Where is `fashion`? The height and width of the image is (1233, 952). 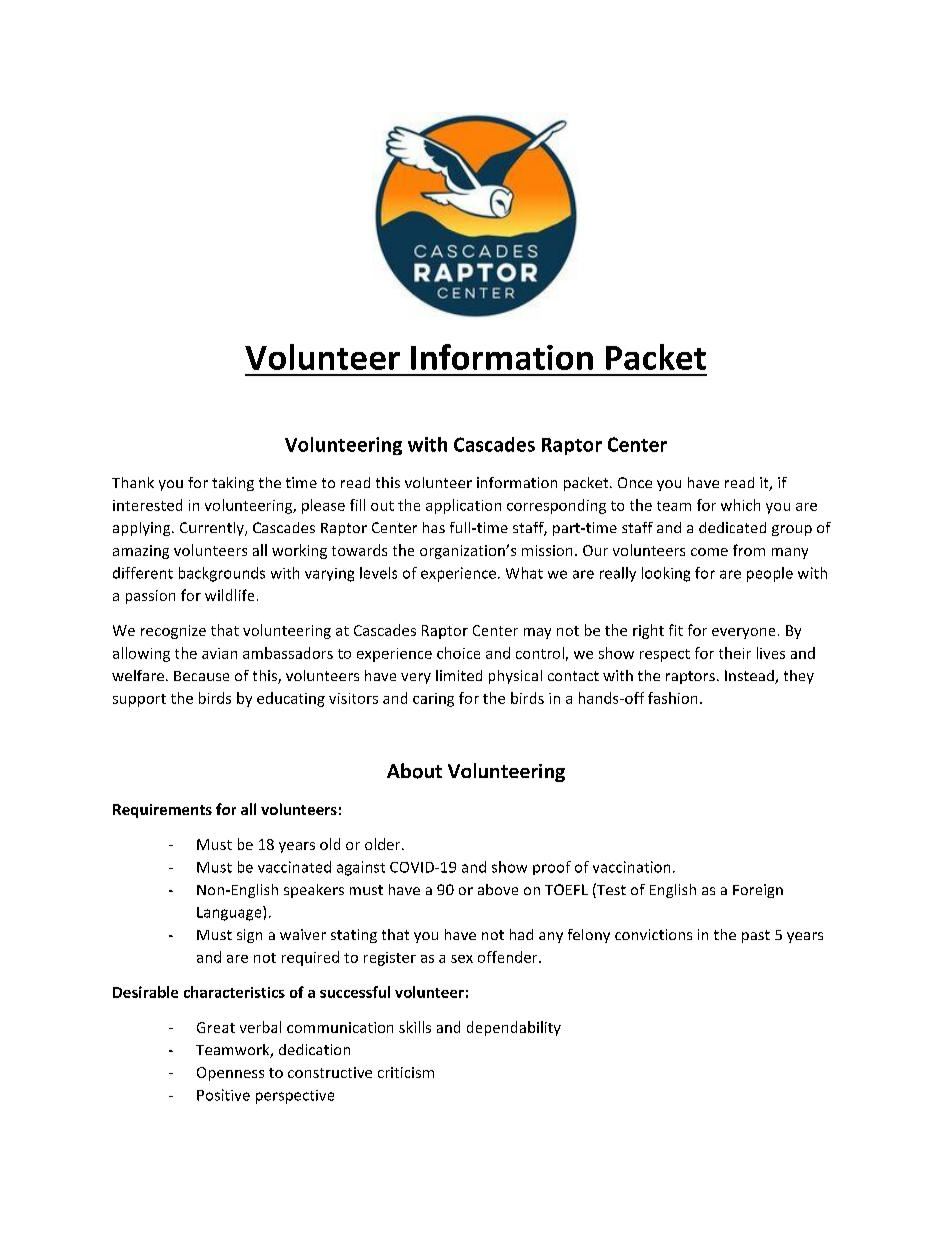
fashion is located at coordinates (672, 698).
